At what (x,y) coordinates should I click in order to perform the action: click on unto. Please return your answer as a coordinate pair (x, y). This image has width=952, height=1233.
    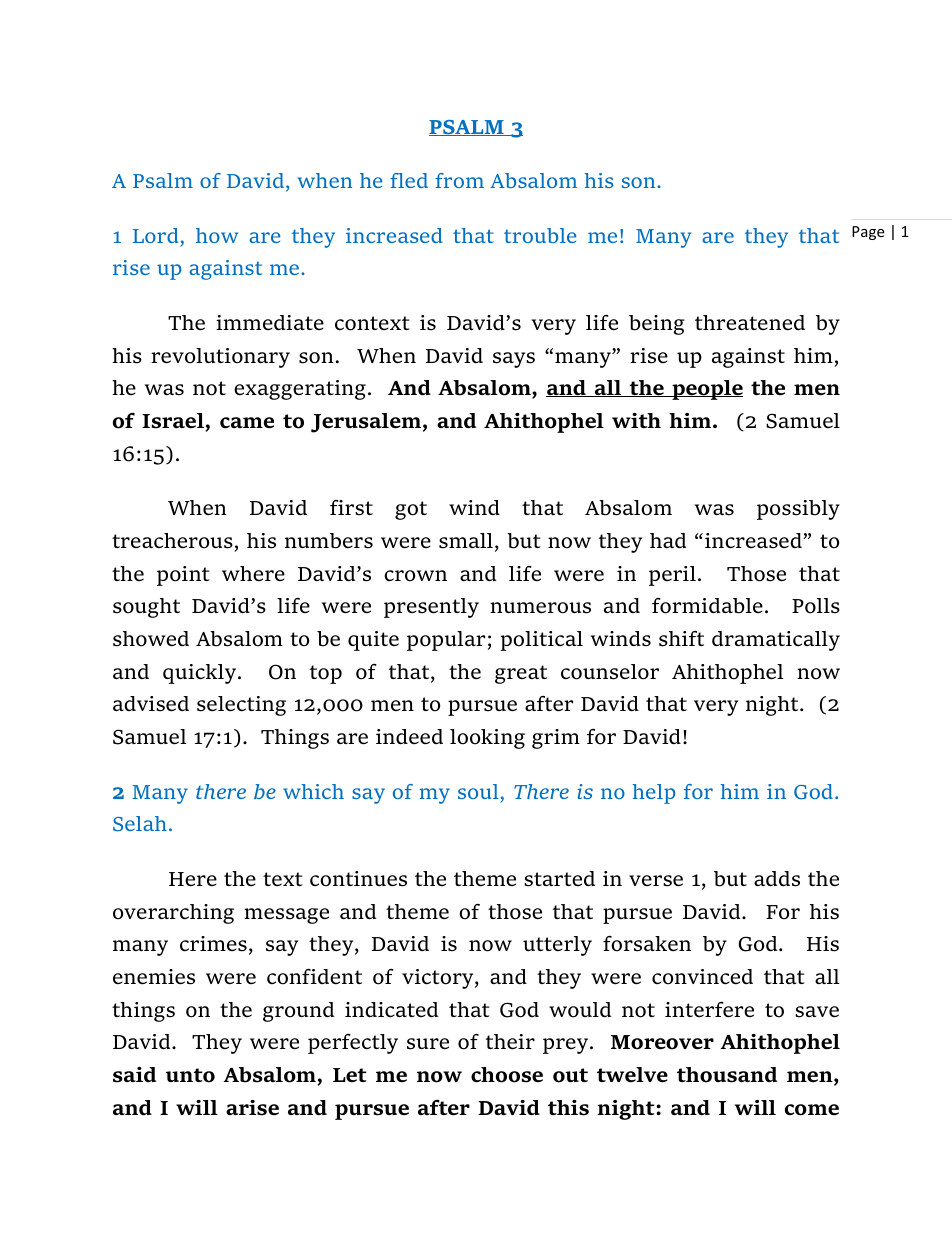
    Looking at the image, I should click on (190, 1075).
